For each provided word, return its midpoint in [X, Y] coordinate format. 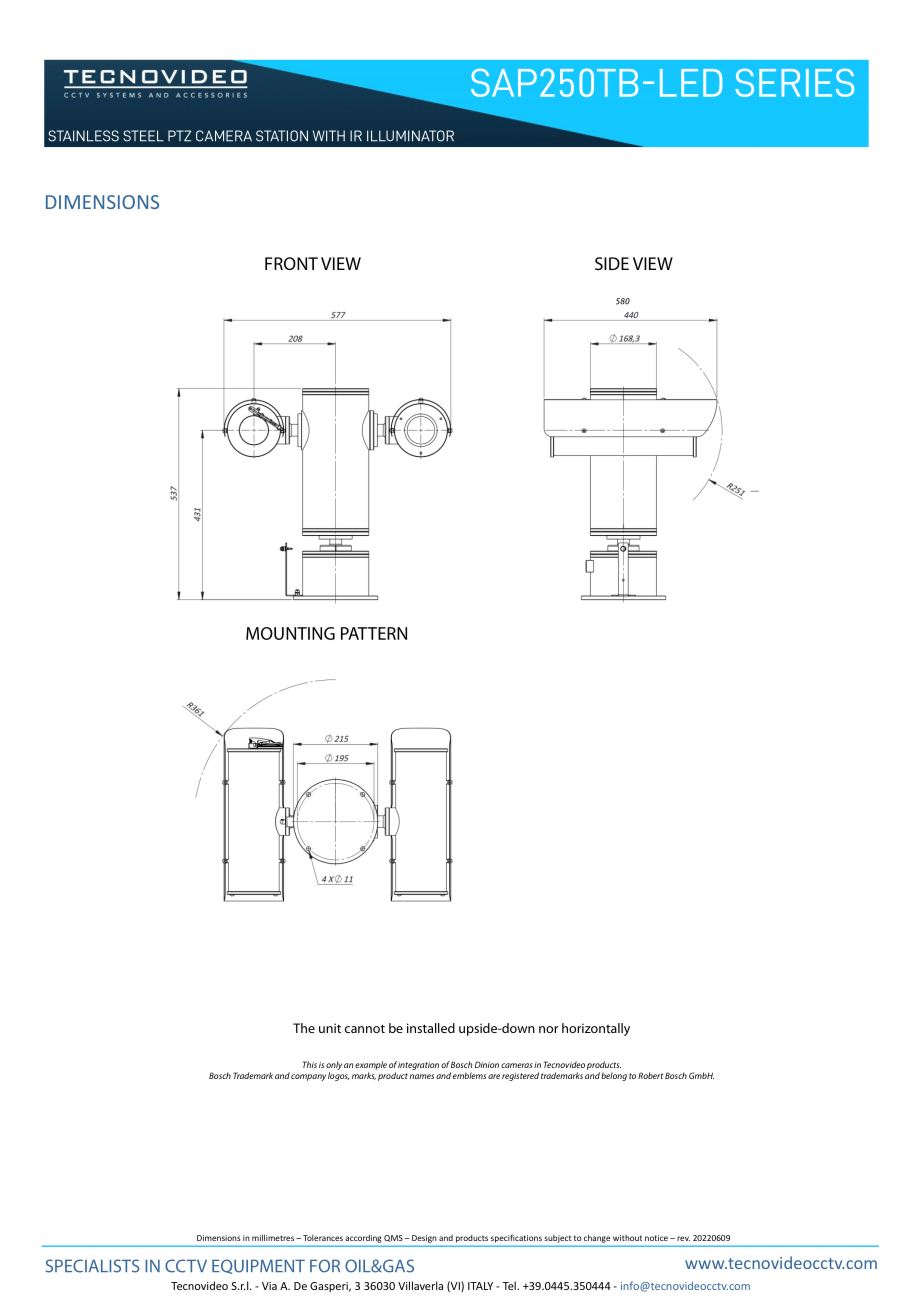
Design [424, 1239]
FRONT [291, 263]
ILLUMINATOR [410, 136]
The [304, 1028]
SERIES [794, 82]
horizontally [596, 1029]
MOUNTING [290, 633]
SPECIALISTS [92, 1266]
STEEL [143, 136]
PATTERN [374, 633]
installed [431, 1028]
